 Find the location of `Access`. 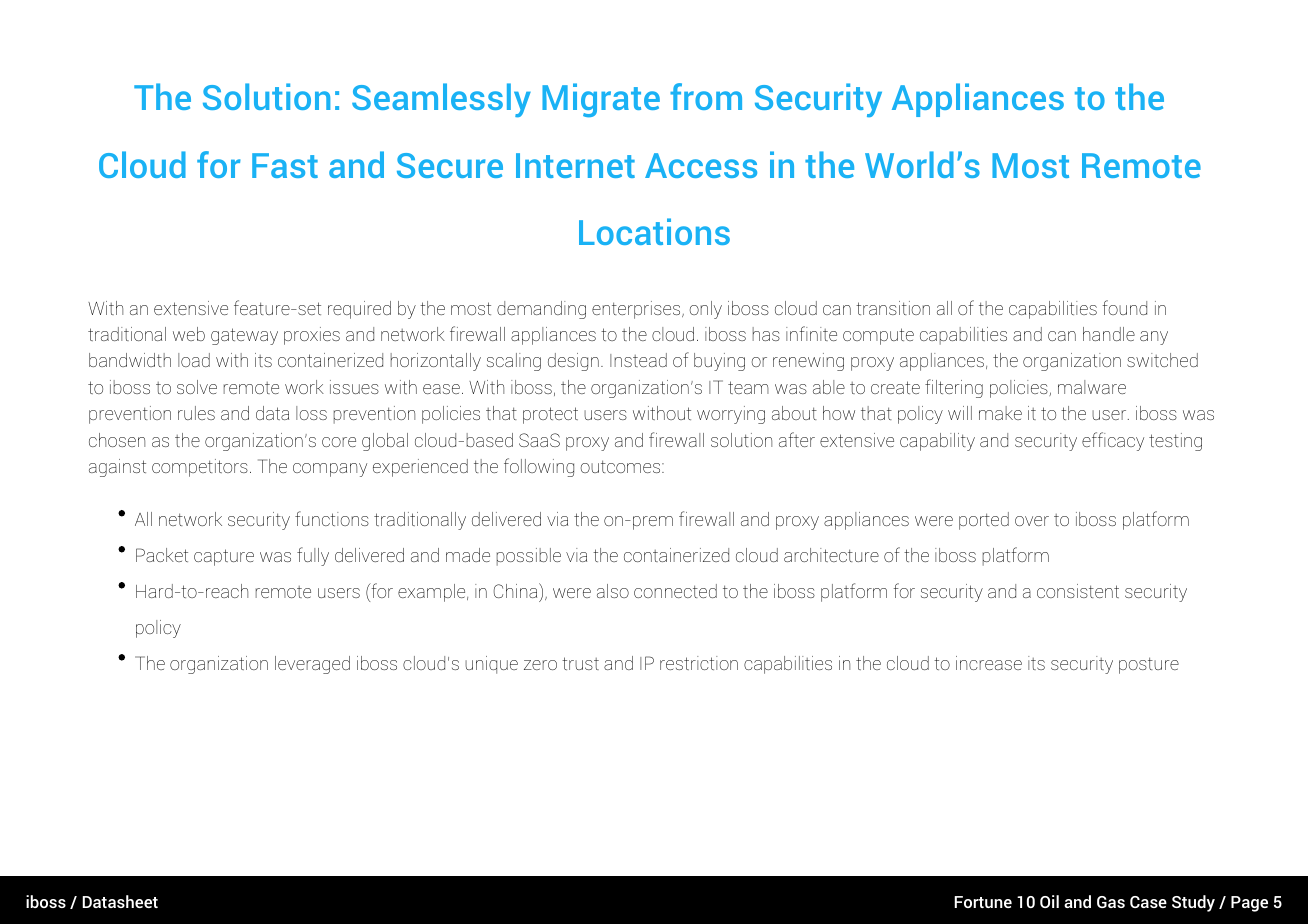

Access is located at coordinates (701, 165).
